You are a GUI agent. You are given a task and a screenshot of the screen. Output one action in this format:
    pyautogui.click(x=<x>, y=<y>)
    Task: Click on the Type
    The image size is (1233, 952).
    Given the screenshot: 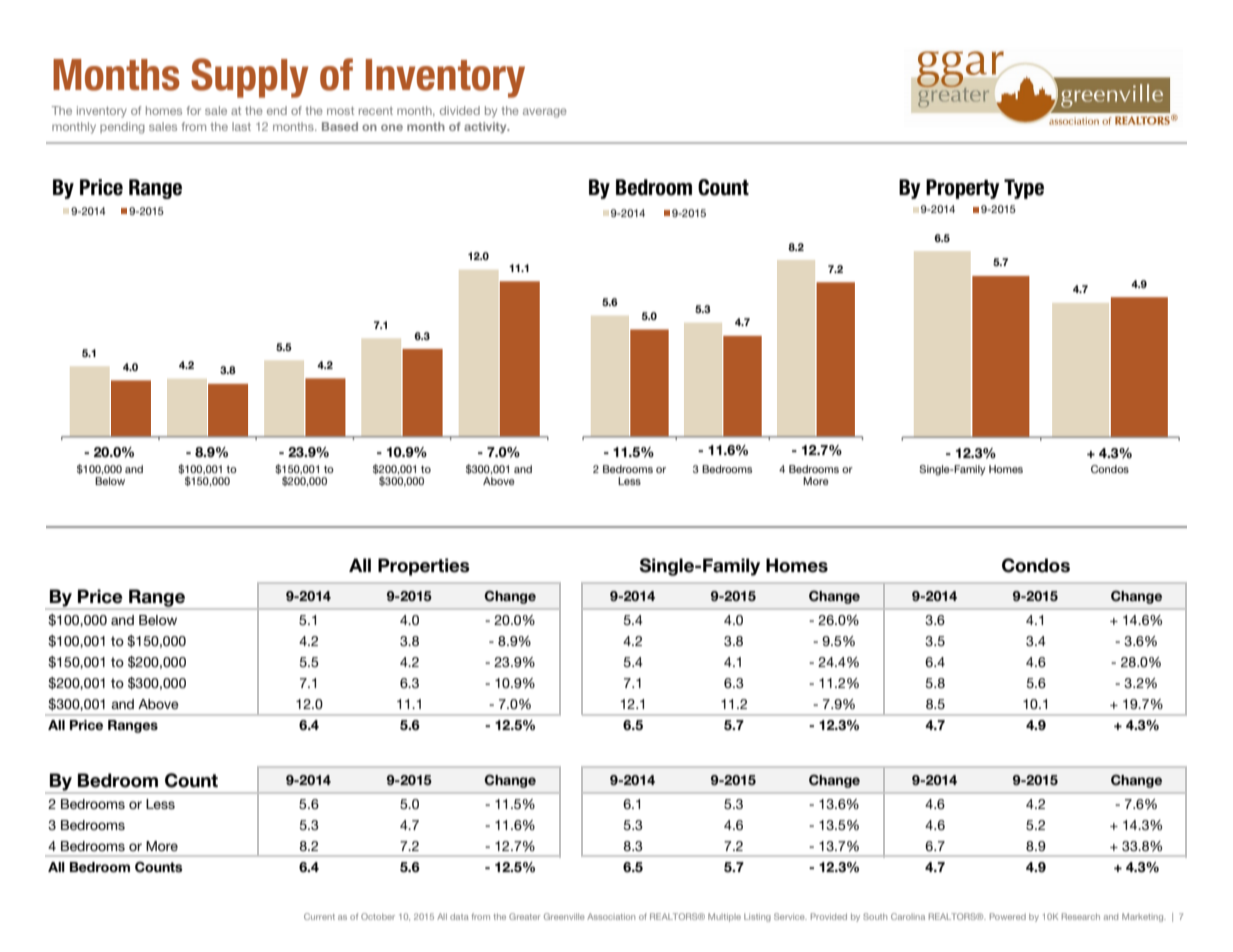 What is the action you would take?
    pyautogui.click(x=1024, y=189)
